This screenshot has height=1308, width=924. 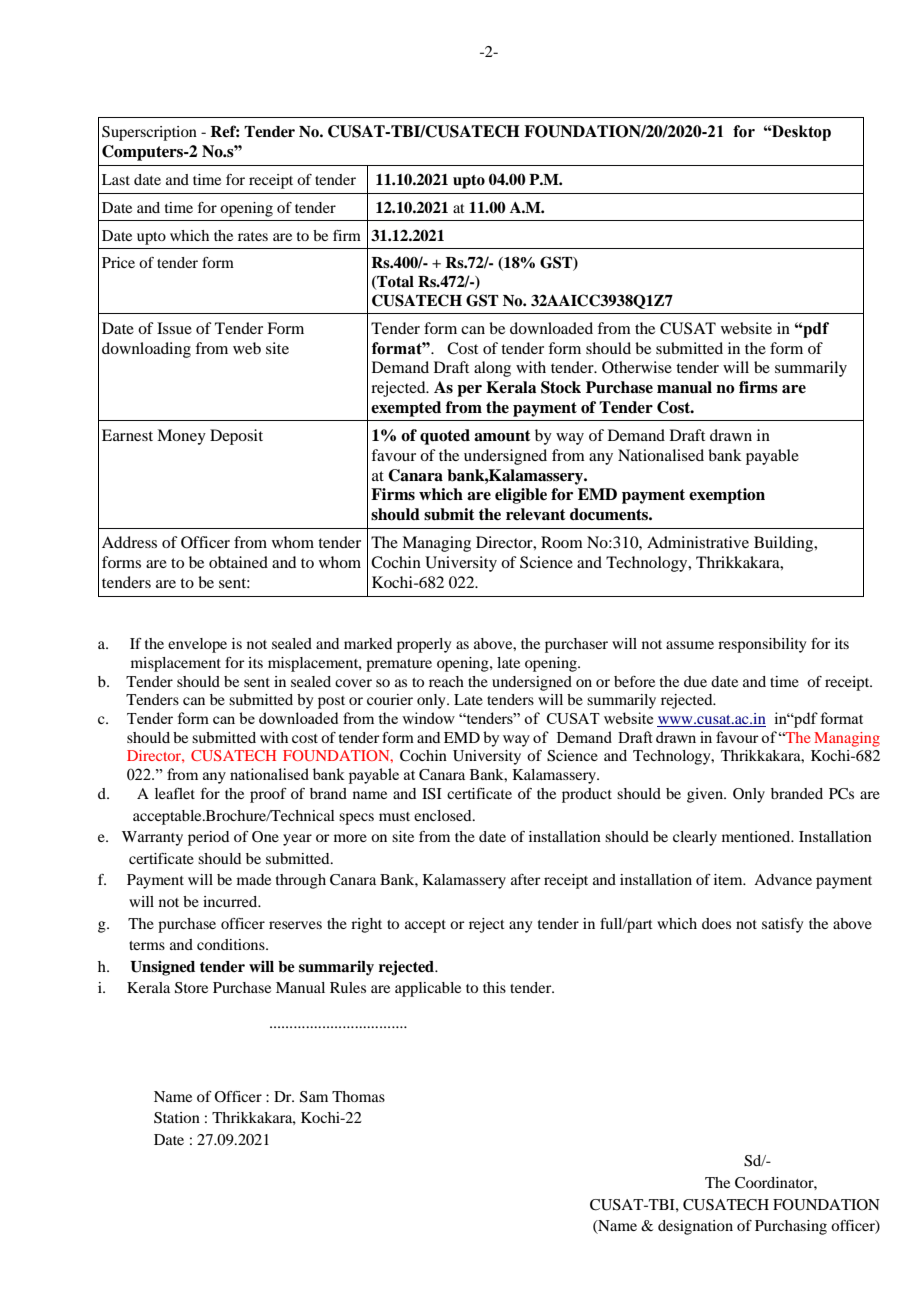 What do you see at coordinates (253, 236) in the screenshot?
I see `rates` at bounding box center [253, 236].
